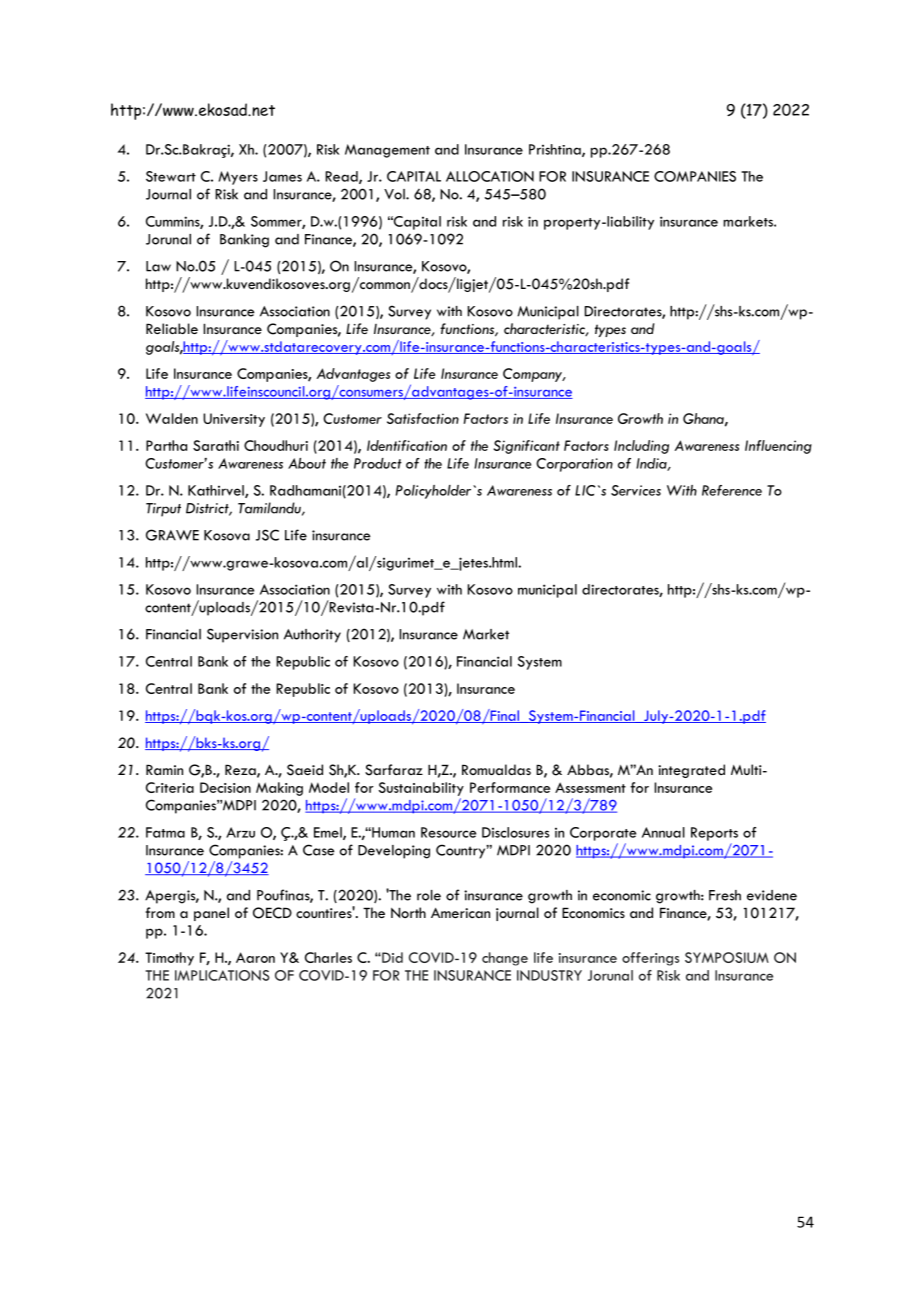 The image size is (924, 1308). Describe the element at coordinates (423, 418) in the image. I see `Satisfaction` at that location.
